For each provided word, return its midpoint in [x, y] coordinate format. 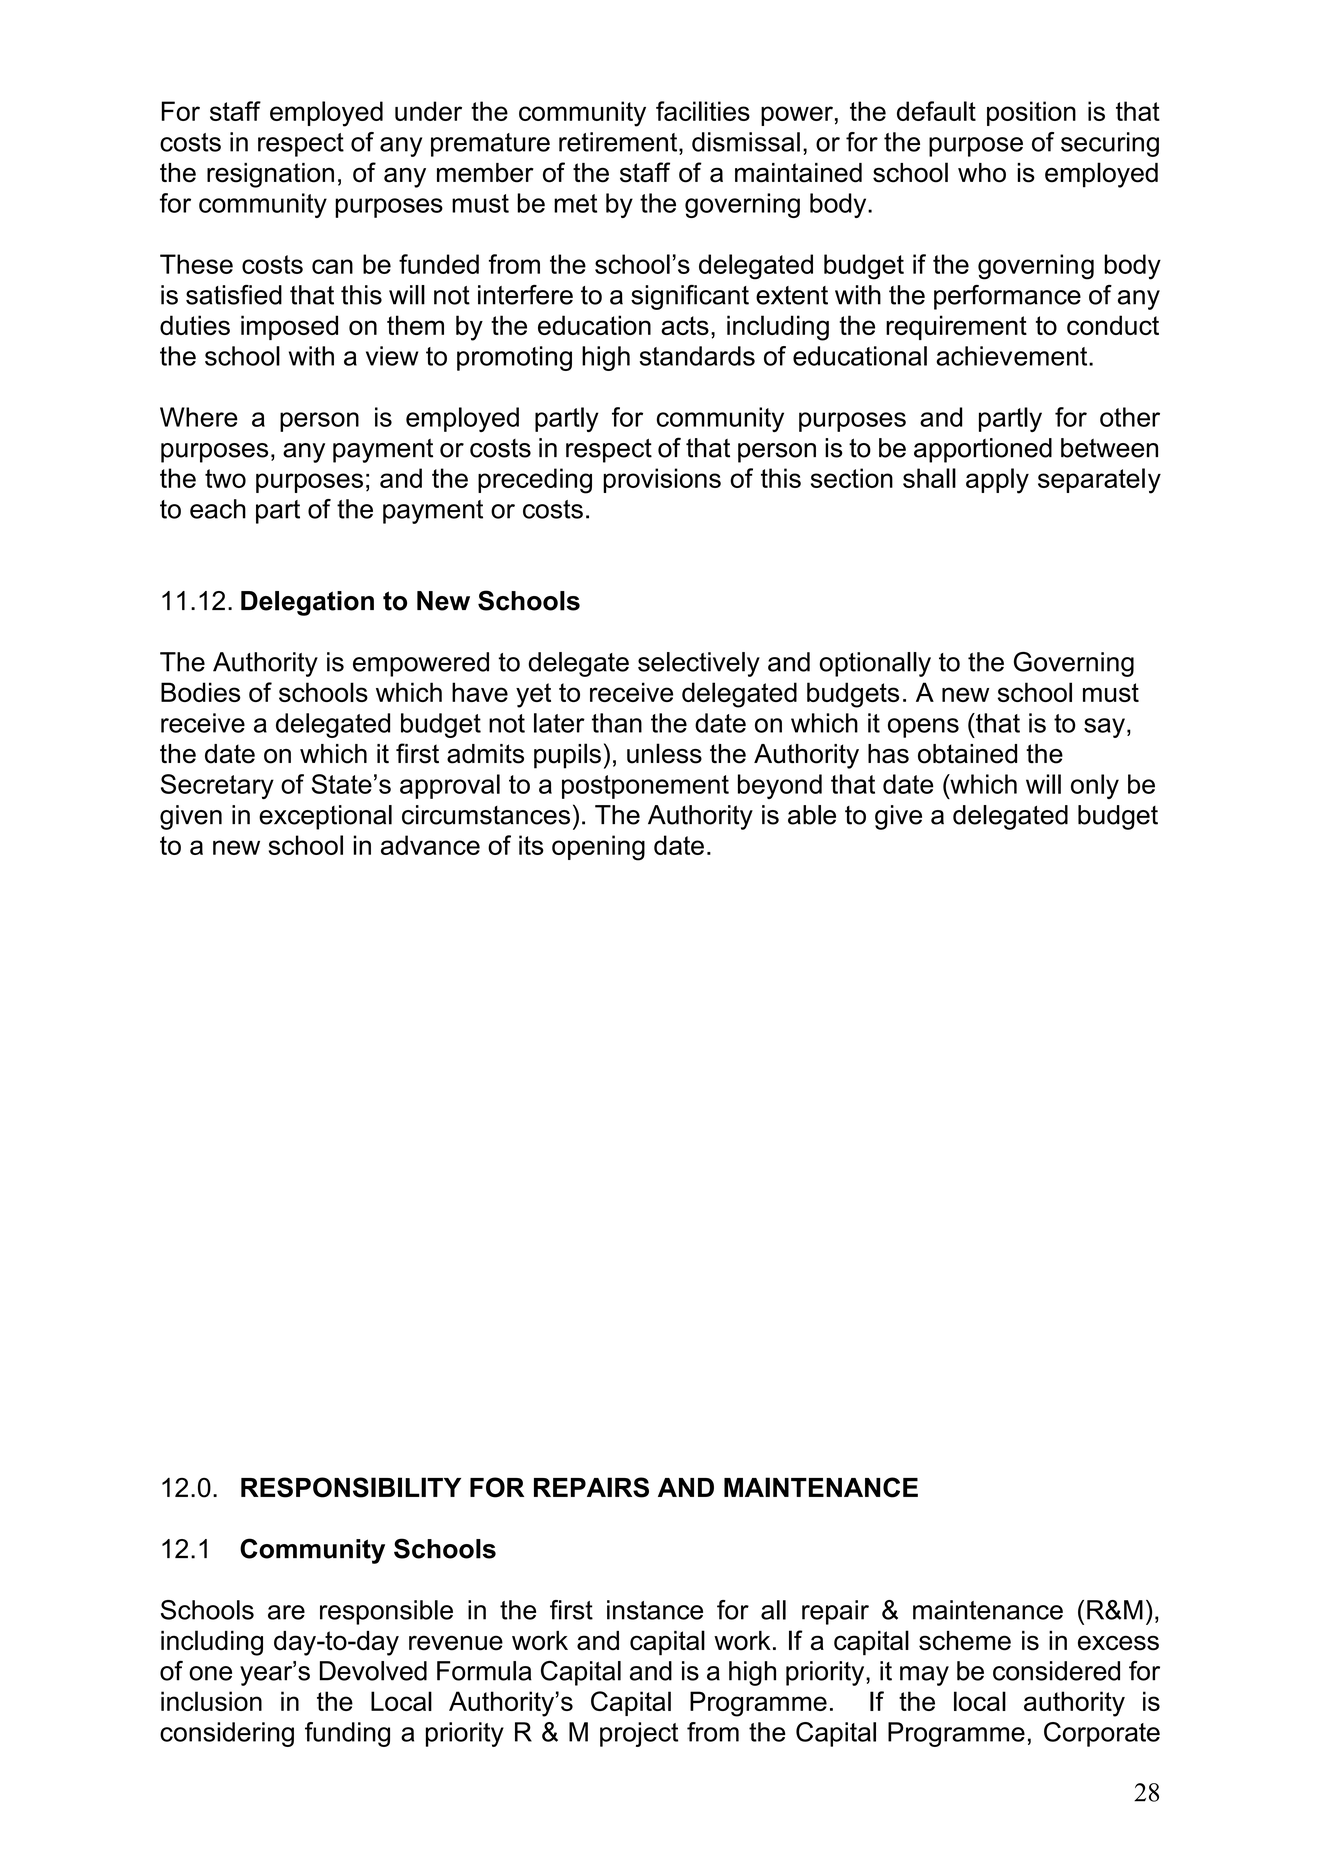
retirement [619, 142]
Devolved [373, 1671]
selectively [699, 664]
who [982, 173]
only [1095, 786]
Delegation [307, 603]
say [1104, 728]
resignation [270, 175]
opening [598, 848]
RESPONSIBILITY [351, 1487]
